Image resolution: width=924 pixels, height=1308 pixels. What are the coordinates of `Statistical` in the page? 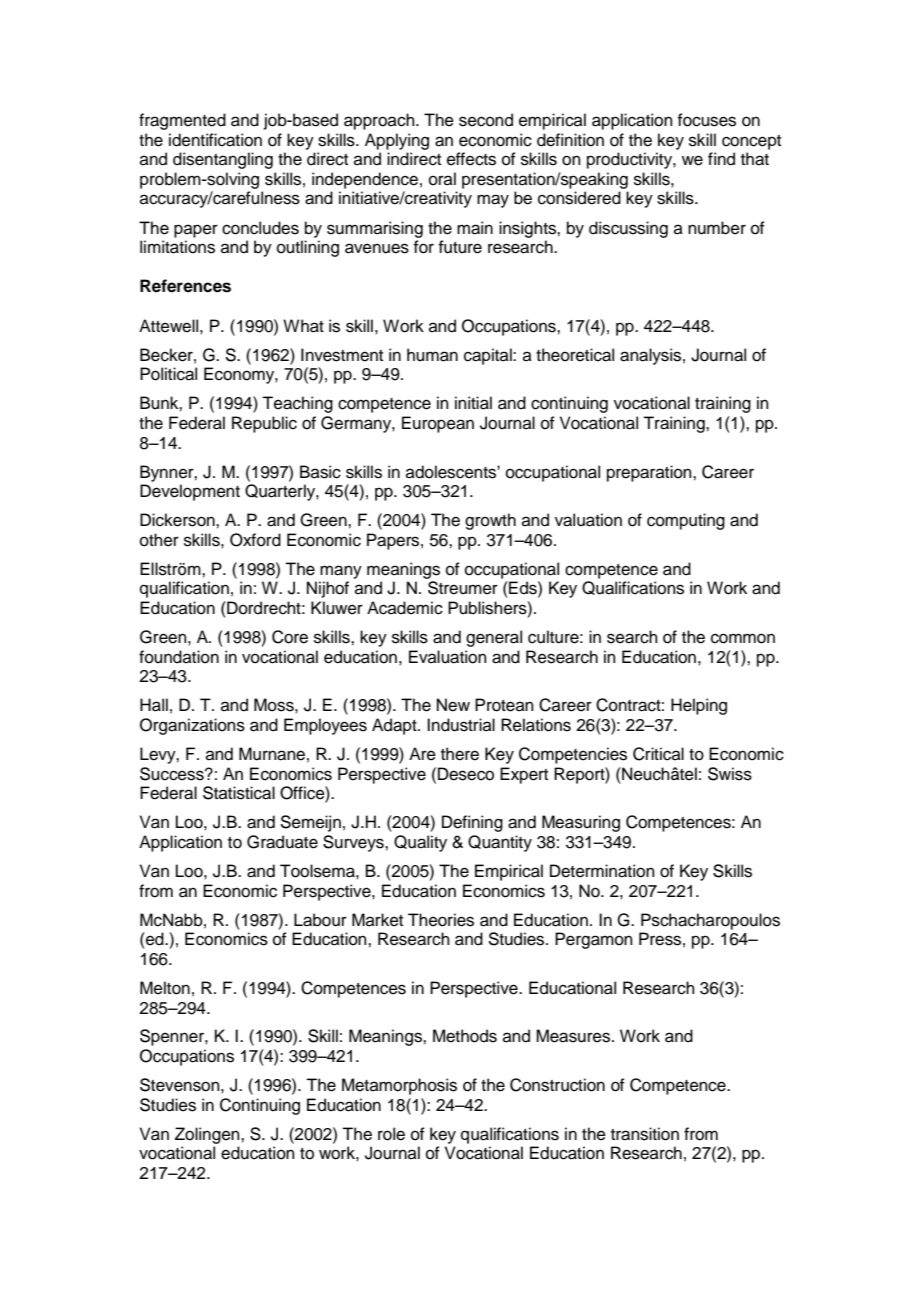 It's located at (239, 793).
